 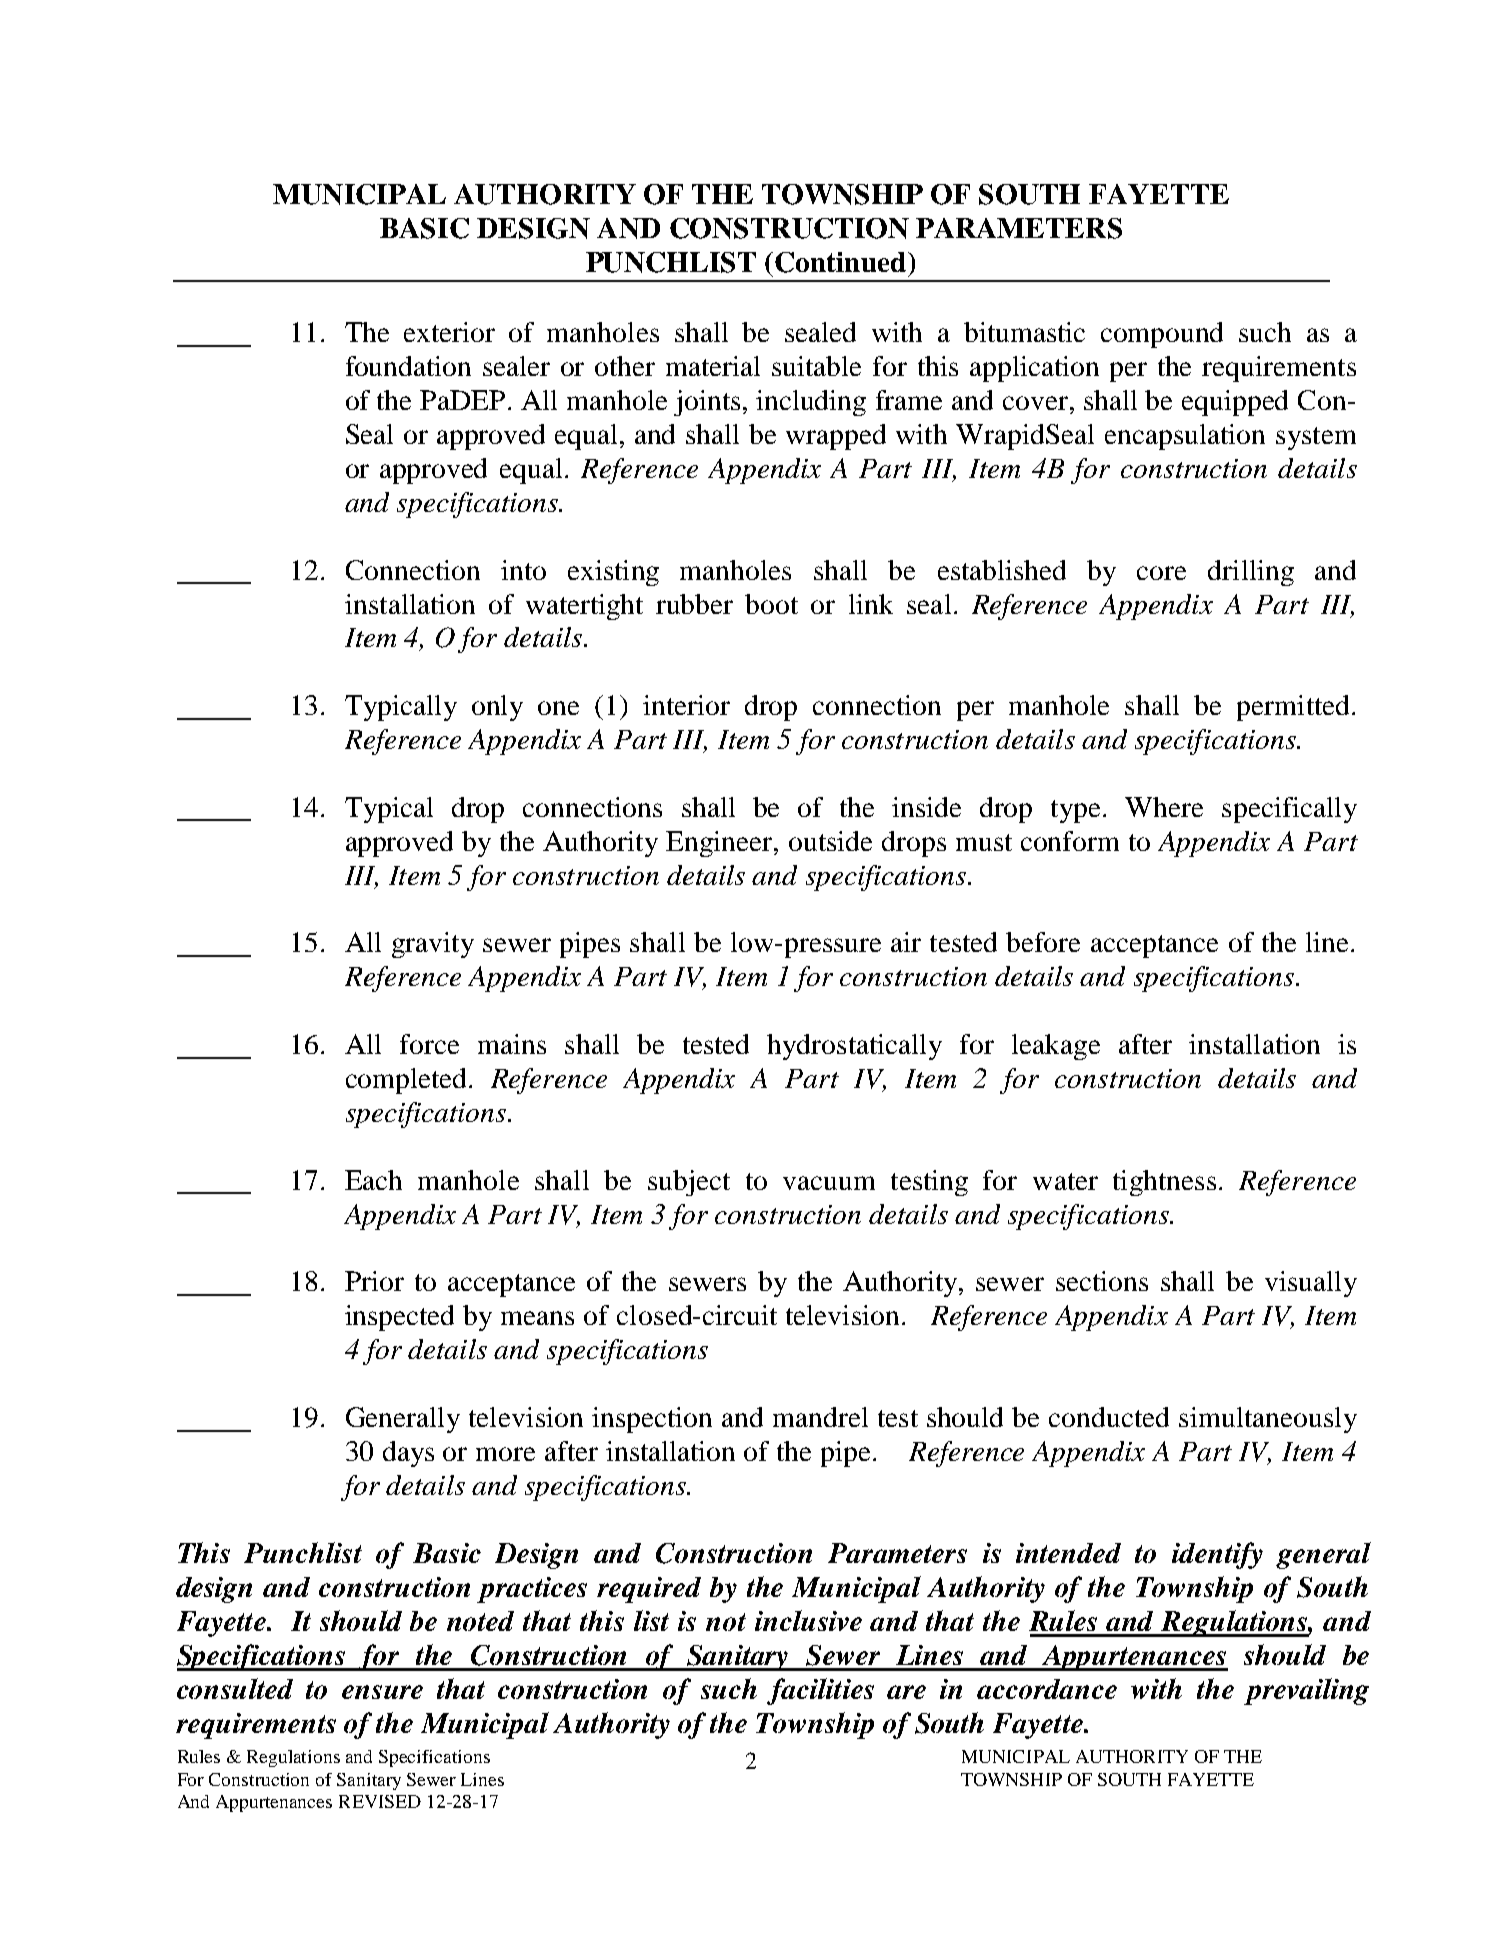 I want to click on compound, so click(x=1162, y=335).
